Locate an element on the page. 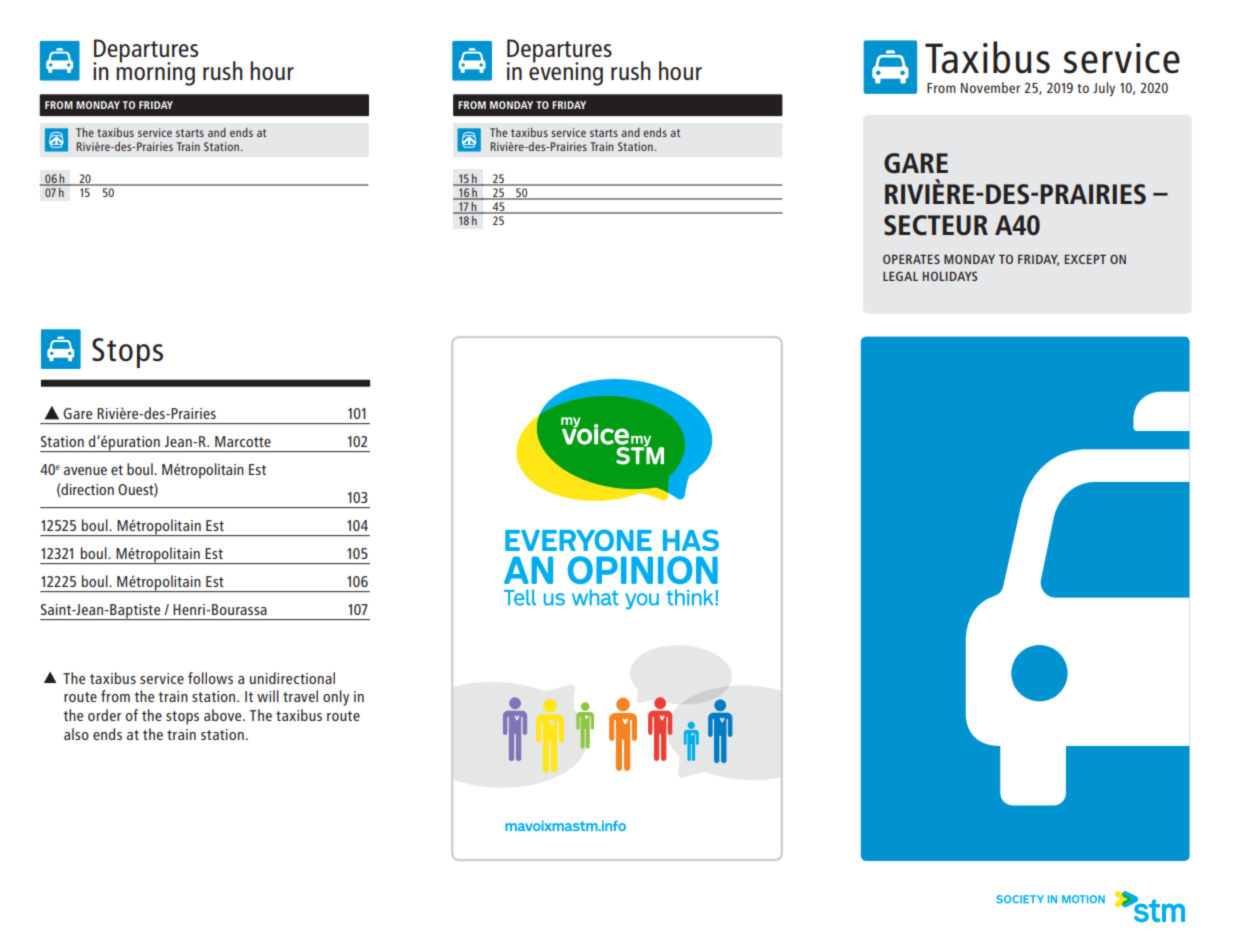 Image resolution: width=1233 pixels, height=952 pixels. avenue is located at coordinates (85, 471).
